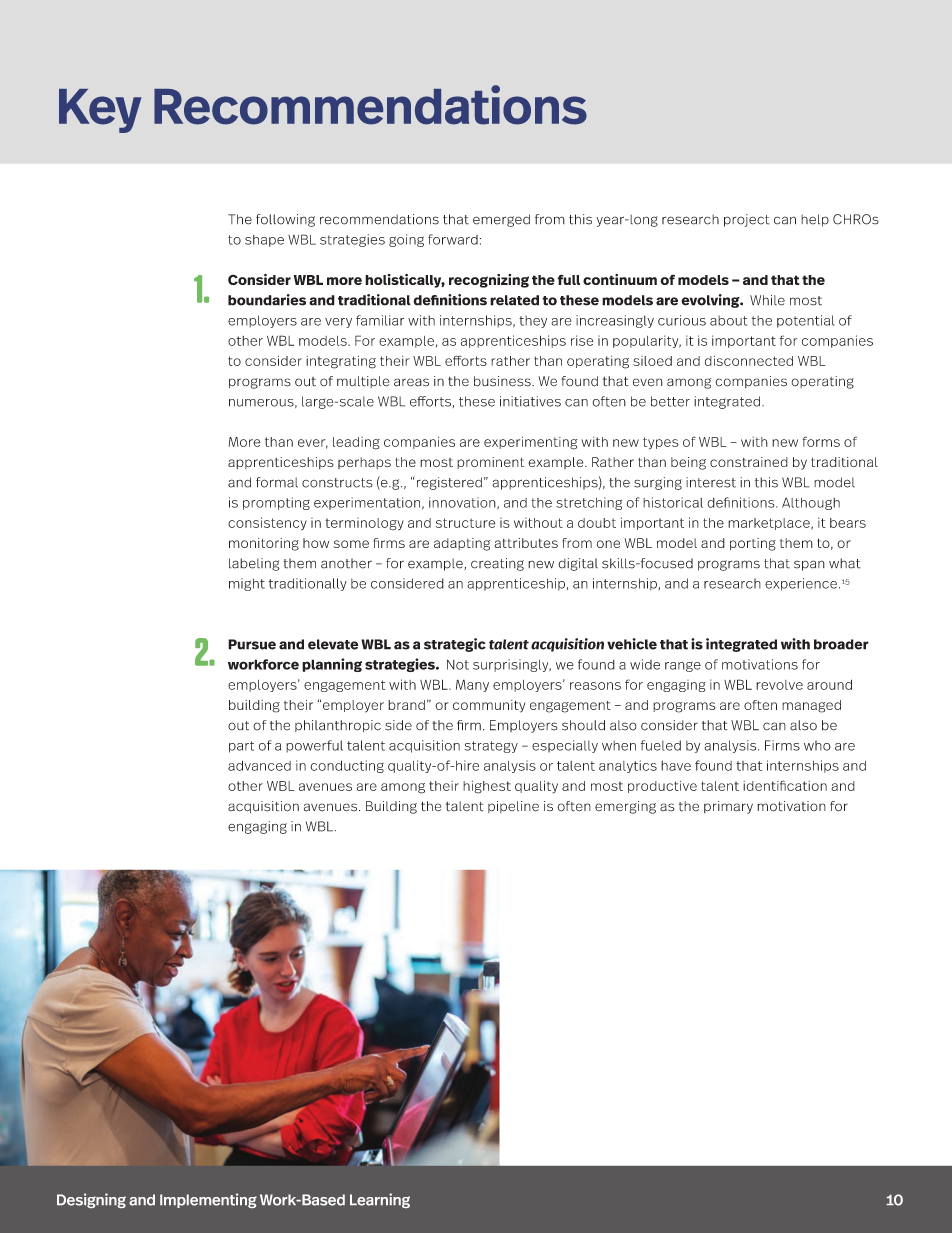 The width and height of the screenshot is (952, 1233). What do you see at coordinates (501, 220) in the screenshot?
I see `emerged` at bounding box center [501, 220].
